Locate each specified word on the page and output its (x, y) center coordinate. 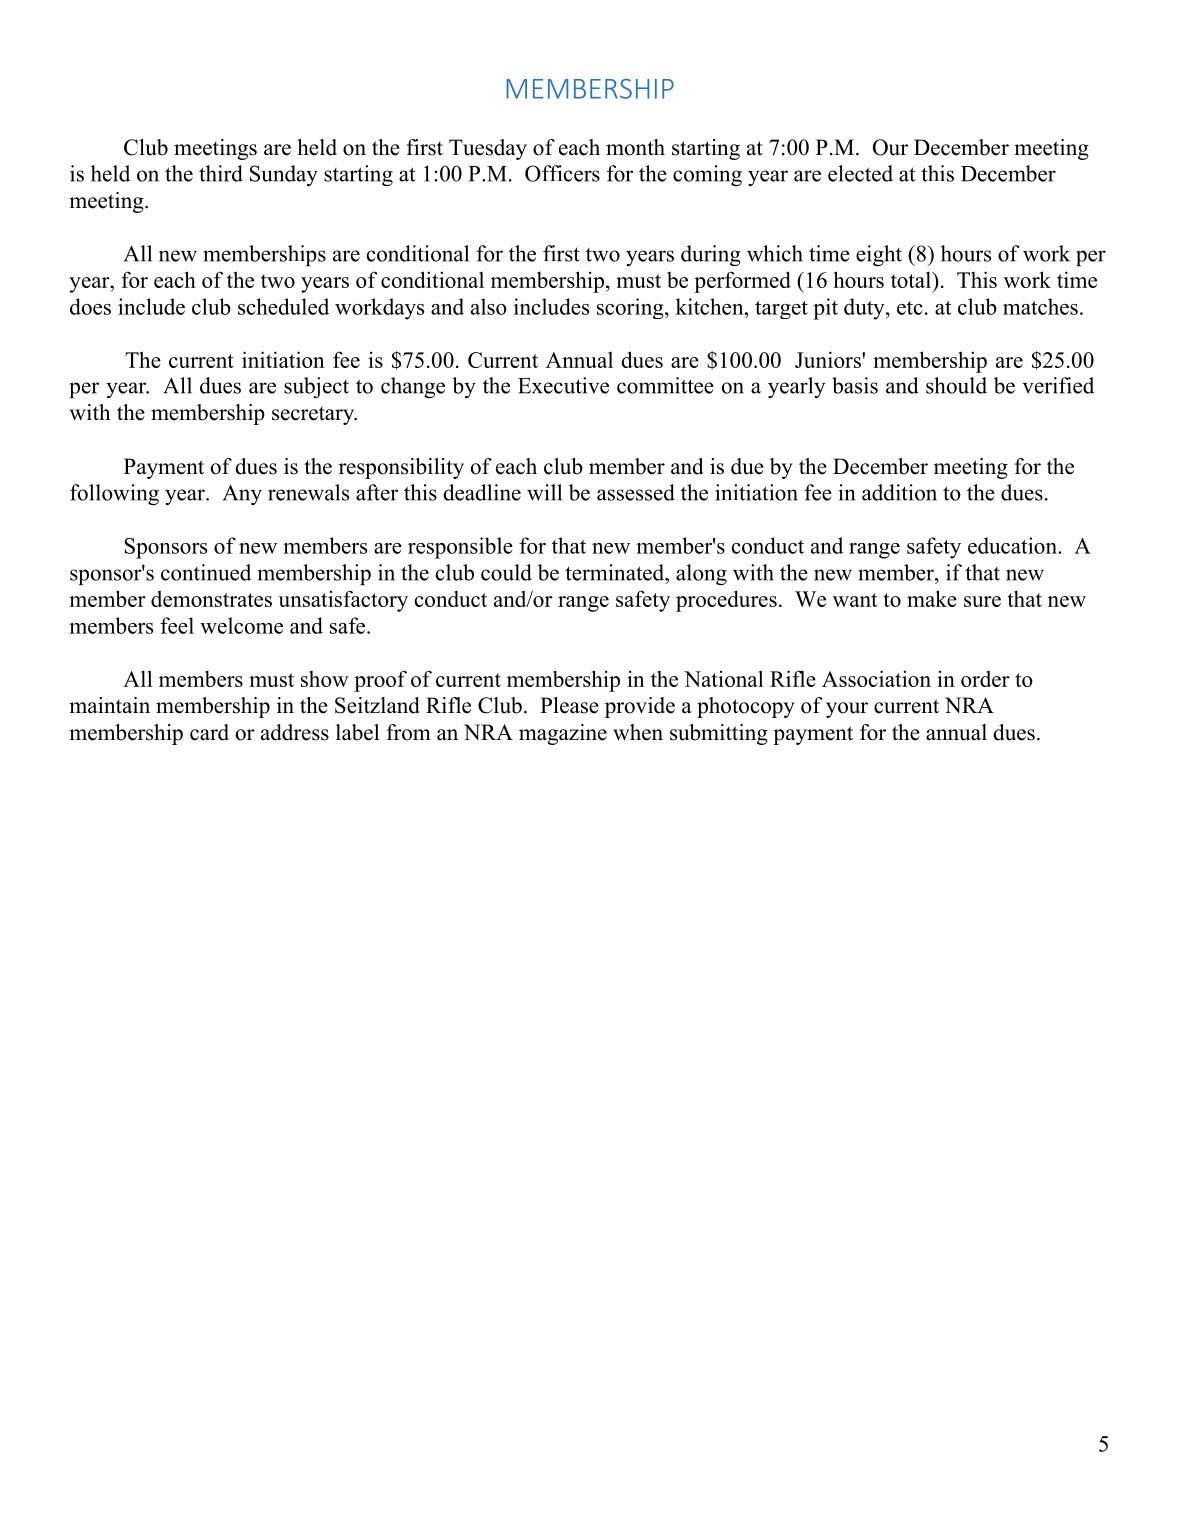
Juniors (829, 359)
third (221, 173)
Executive (563, 385)
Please (569, 705)
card (209, 732)
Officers (562, 173)
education (1013, 545)
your (847, 710)
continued (206, 572)
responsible (460, 548)
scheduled (283, 306)
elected (860, 173)
